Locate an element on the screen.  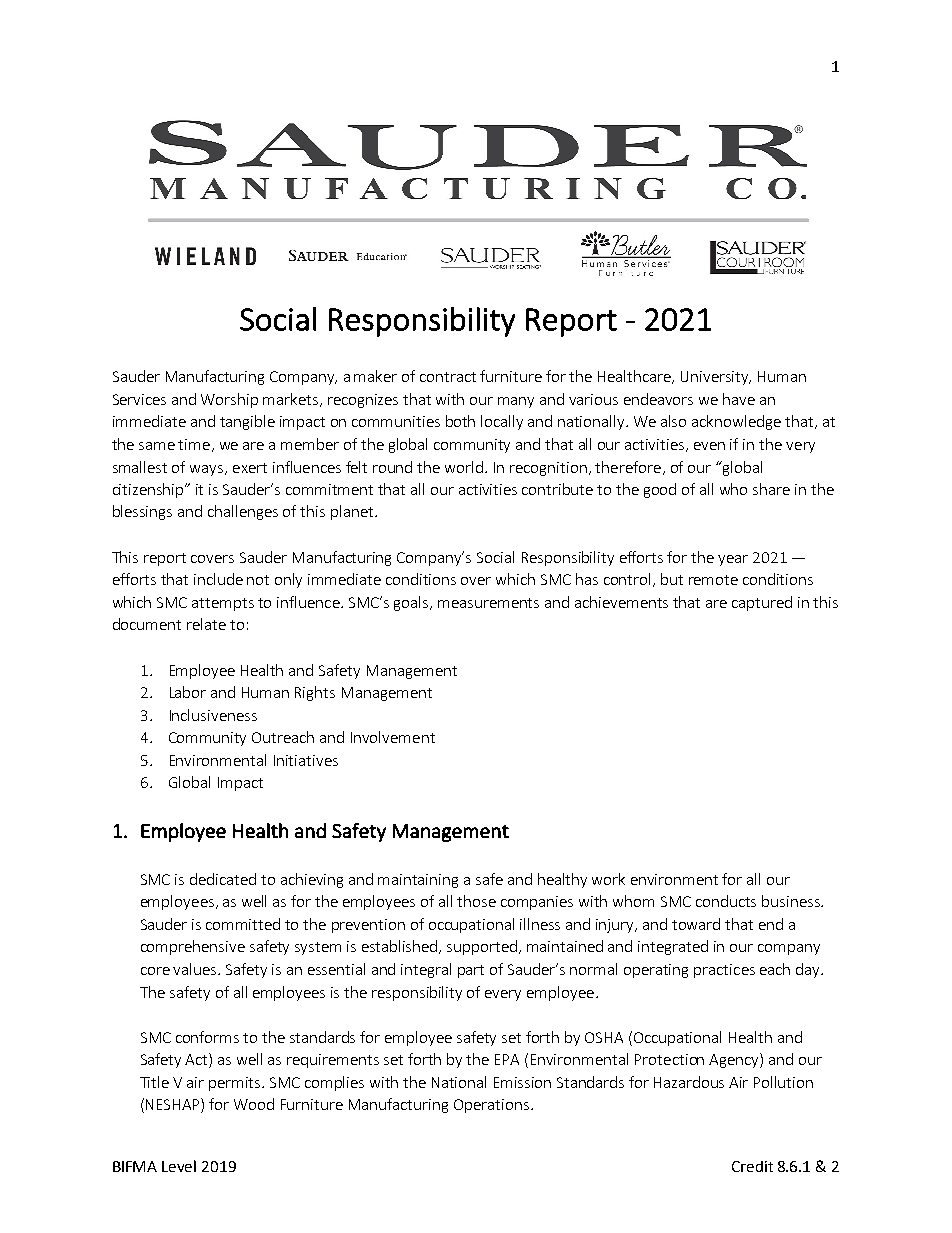
those is located at coordinates (476, 901).
